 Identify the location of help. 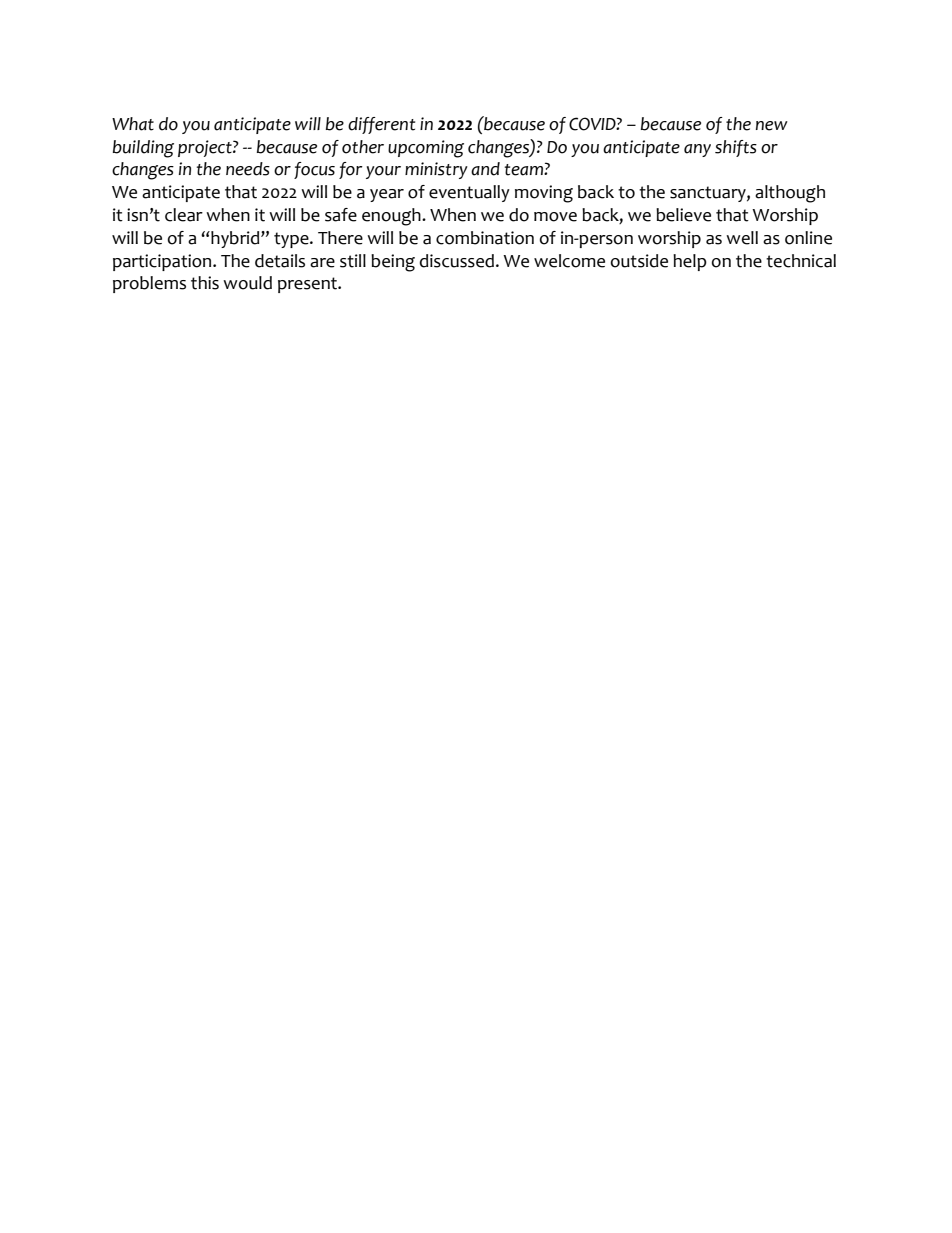
(690, 262).
